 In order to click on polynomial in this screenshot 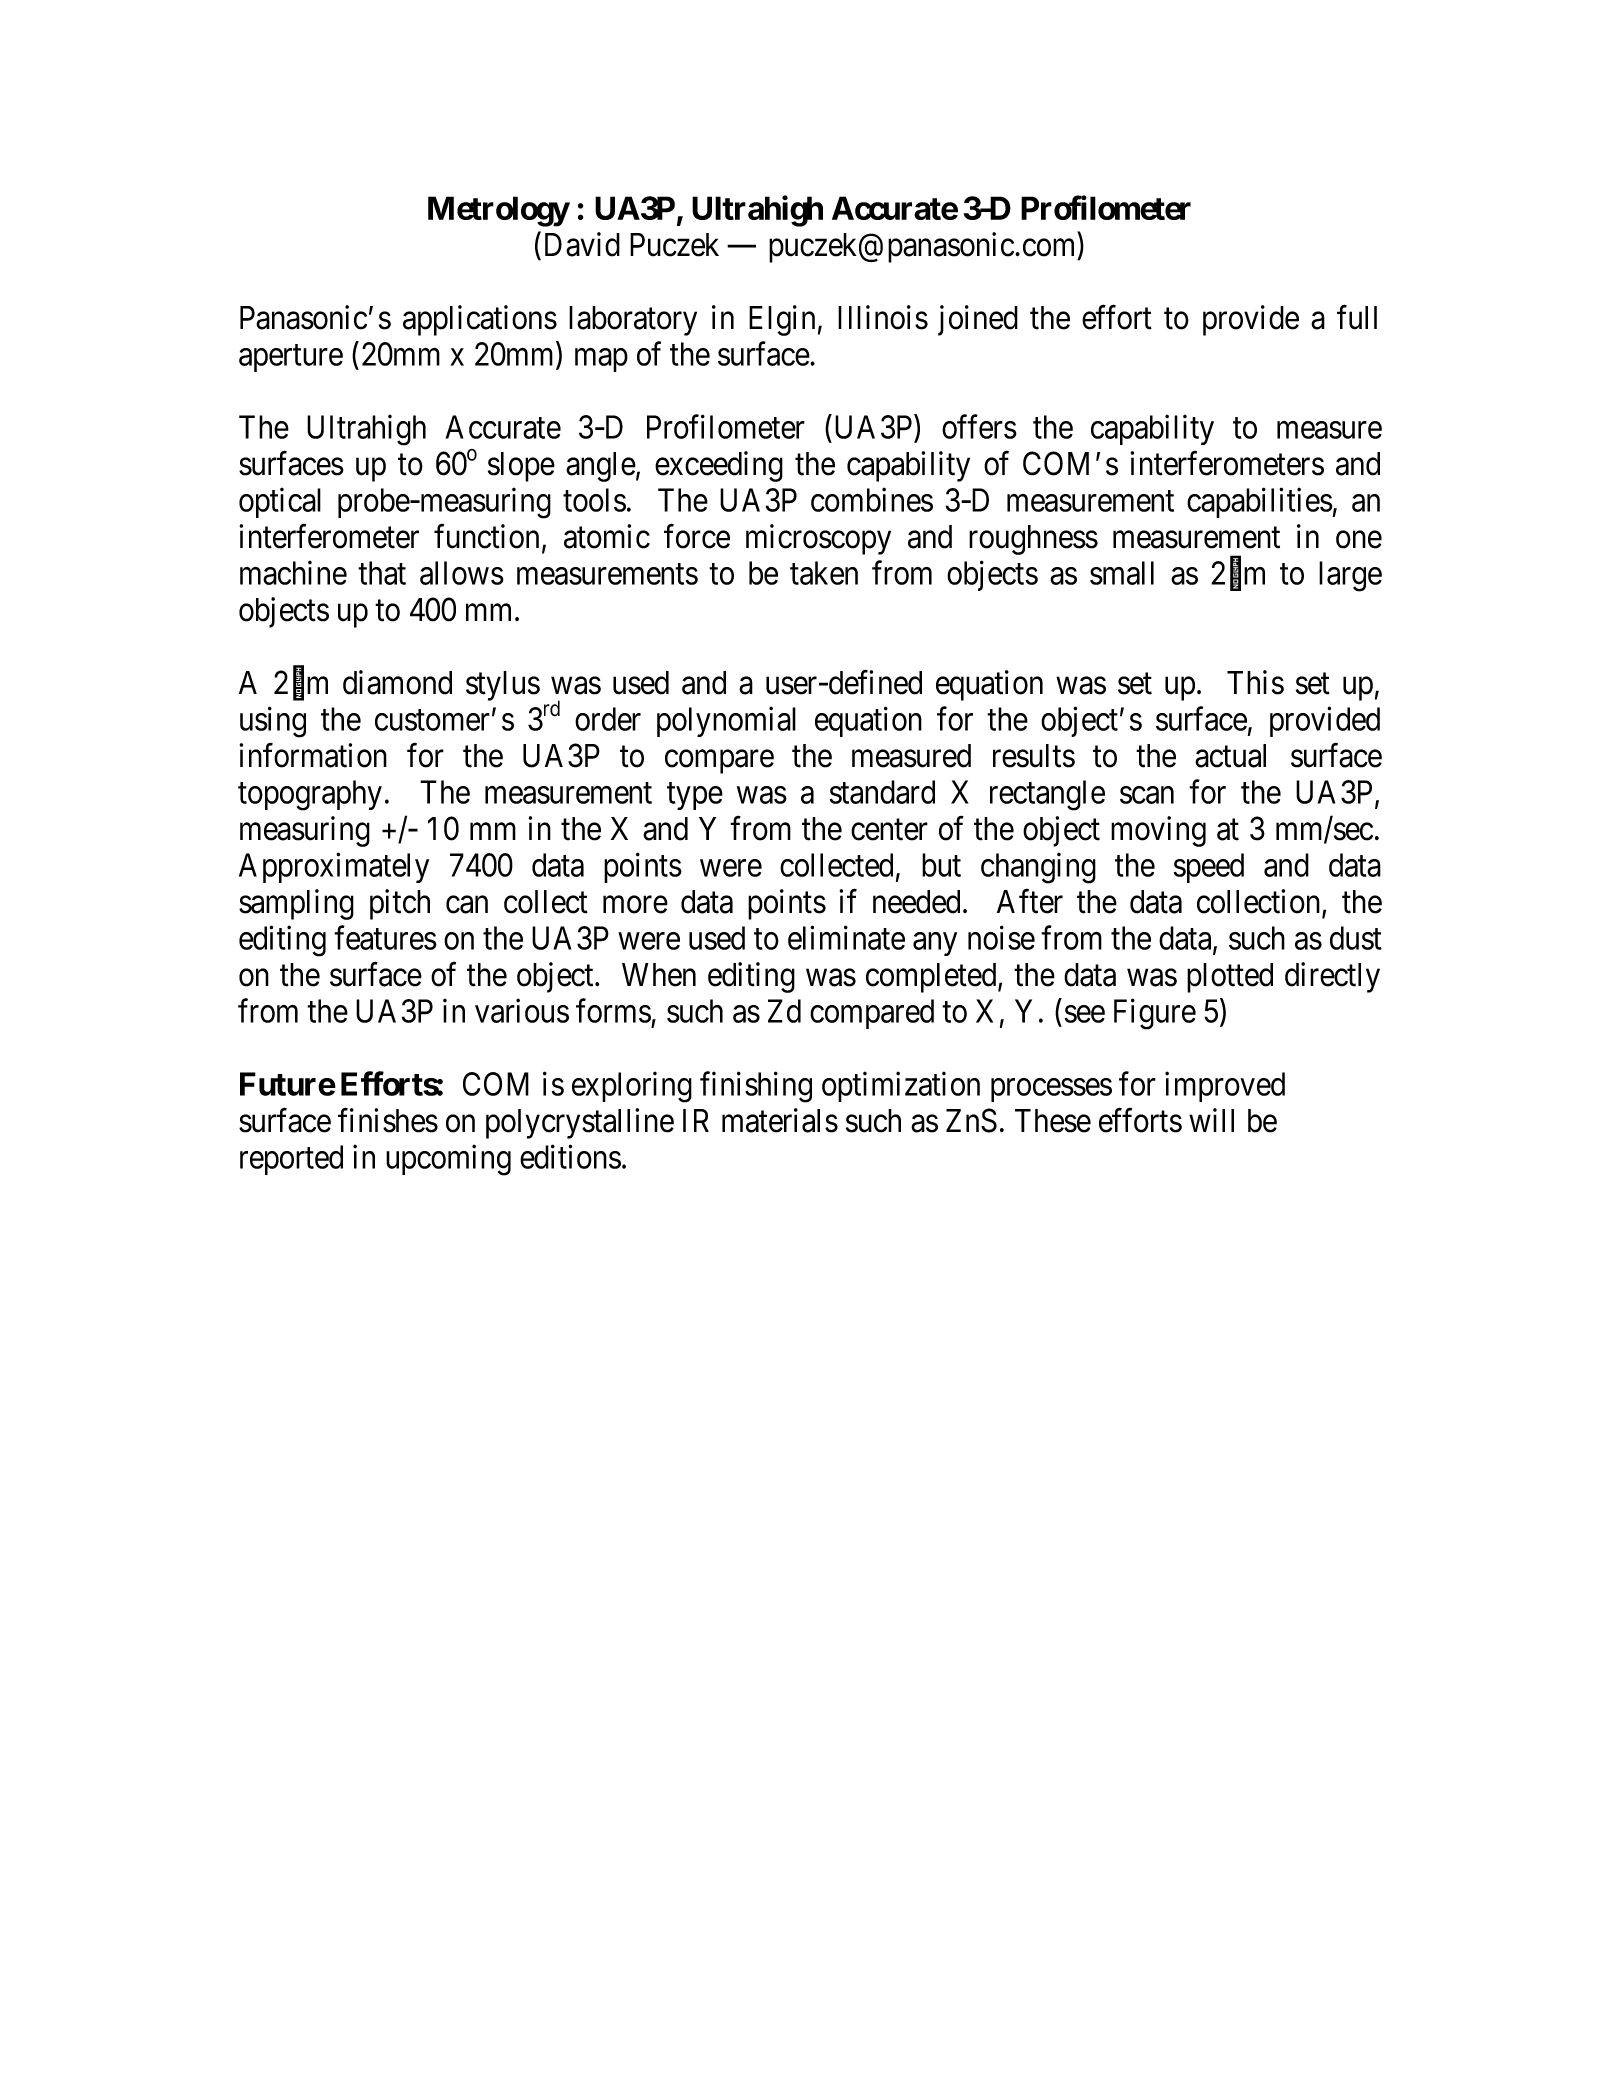, I will do `click(726, 722)`.
